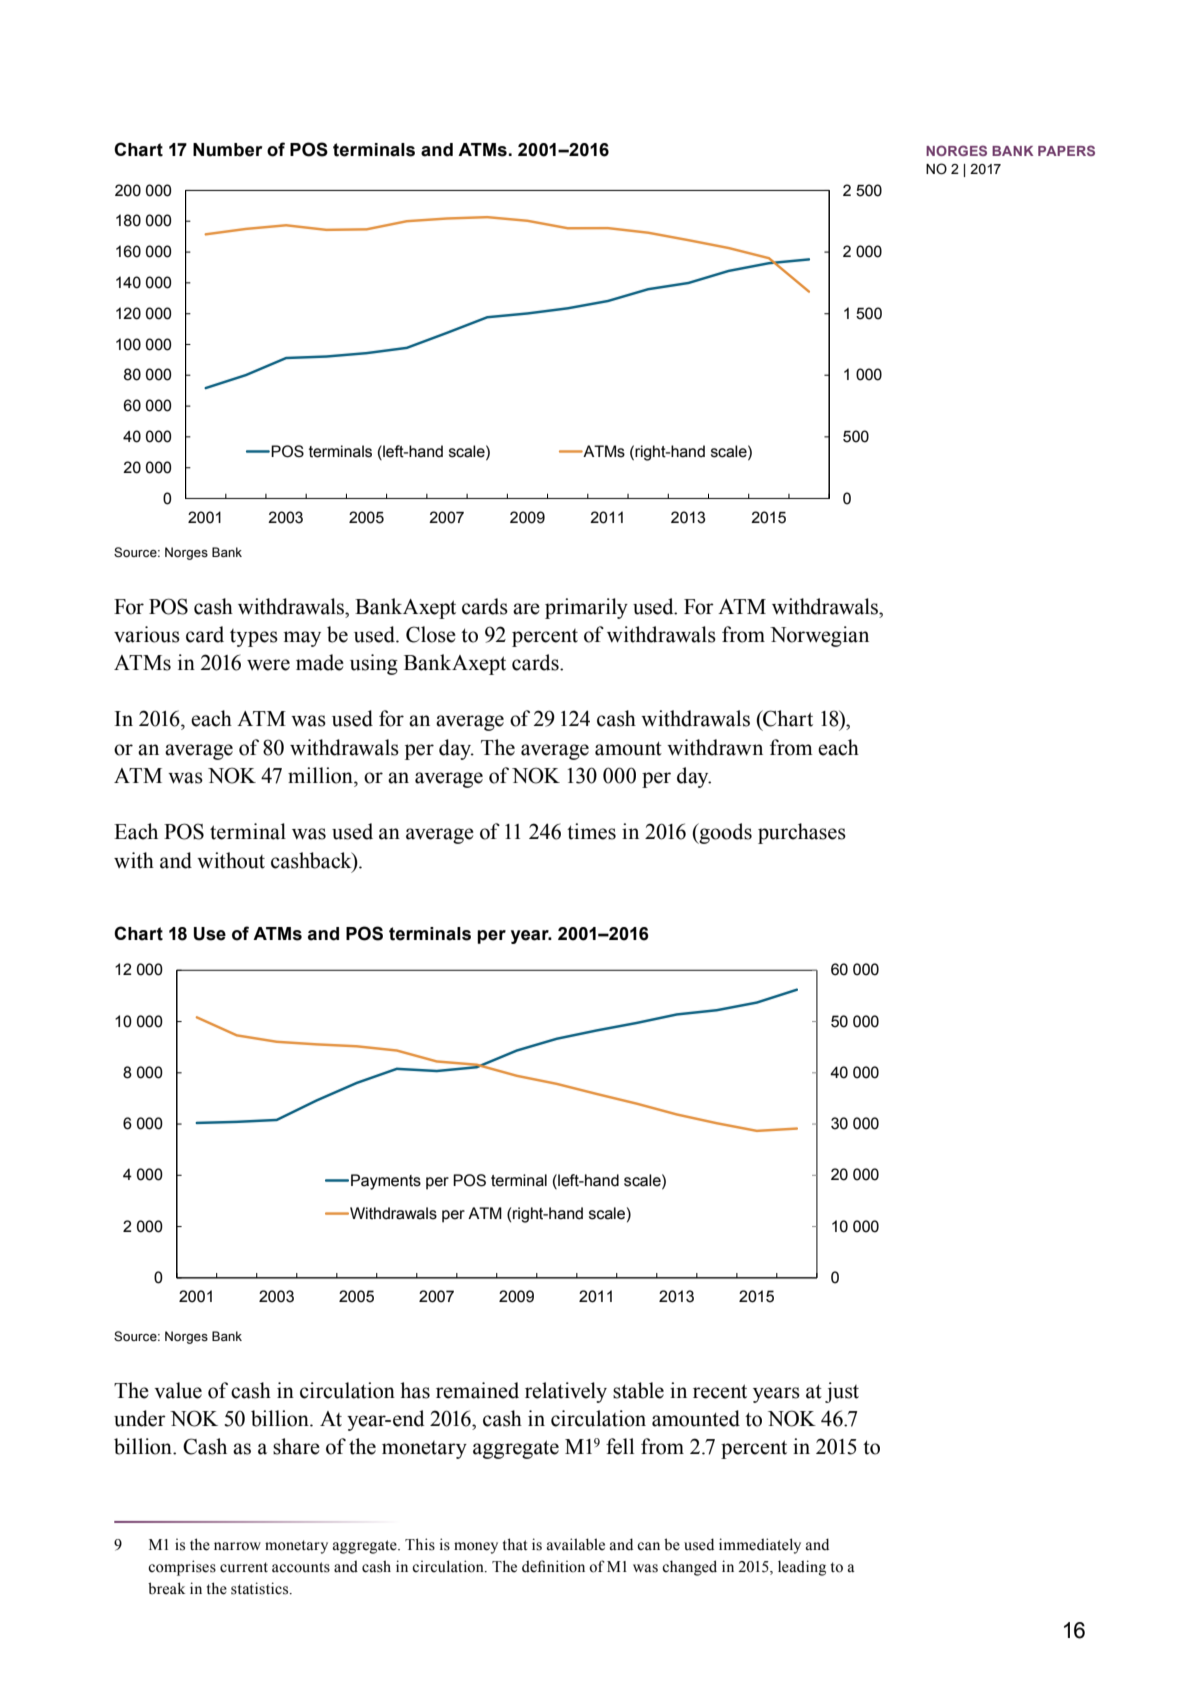 Image resolution: width=1200 pixels, height=1697 pixels. I want to click on just, so click(842, 1392).
